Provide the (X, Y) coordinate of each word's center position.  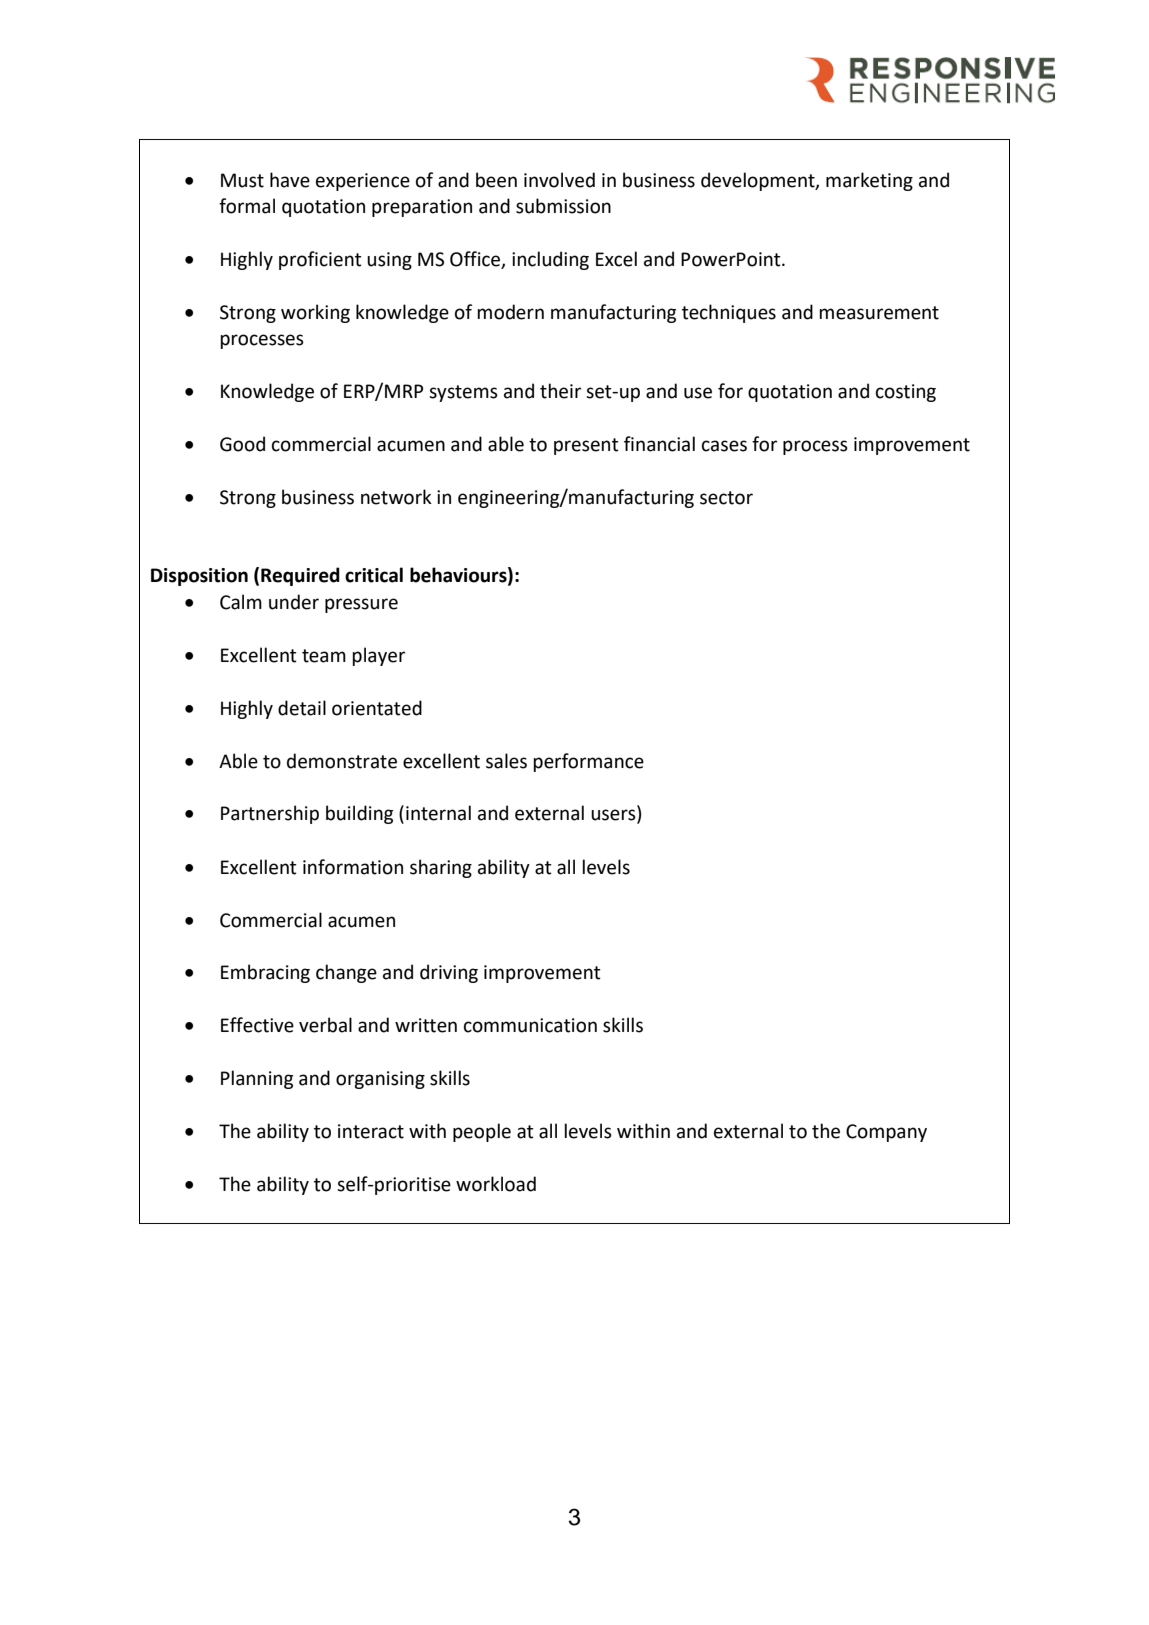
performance (588, 762)
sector (726, 498)
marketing (869, 181)
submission (563, 206)
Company (886, 1133)
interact (371, 1131)
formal (247, 206)
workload (496, 1184)
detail (302, 708)
